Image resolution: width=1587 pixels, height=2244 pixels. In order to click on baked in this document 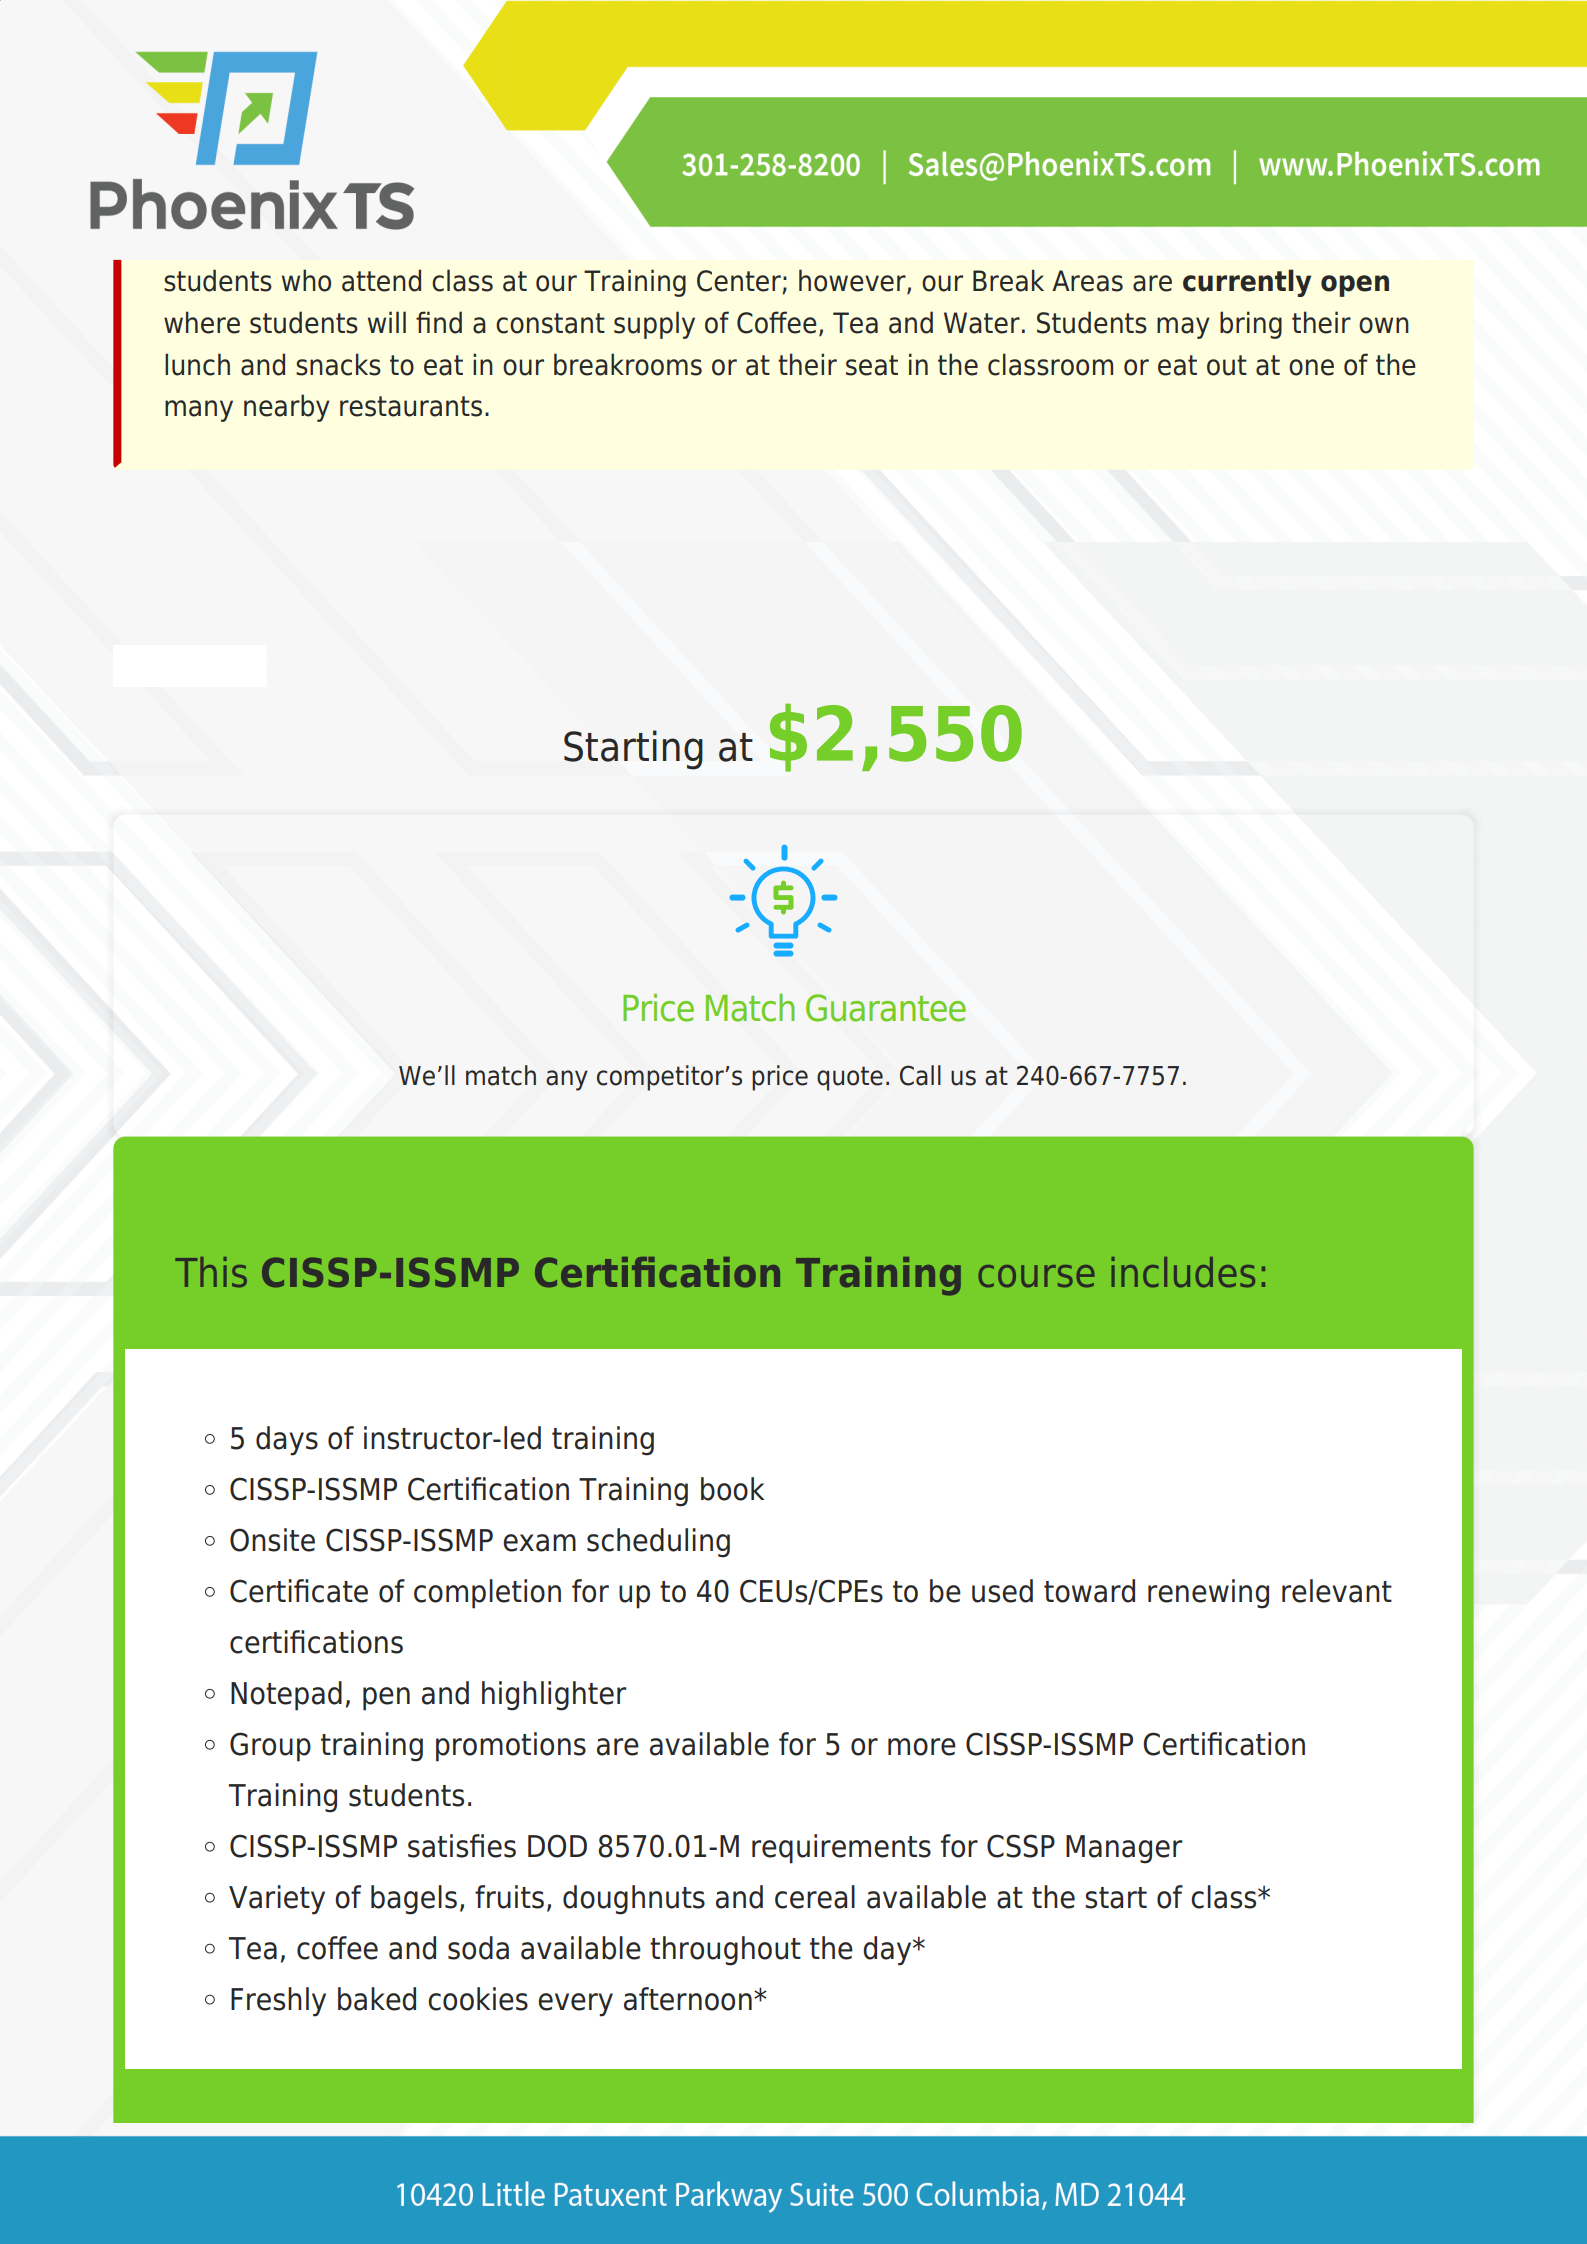, I will do `click(377, 1999)`.
